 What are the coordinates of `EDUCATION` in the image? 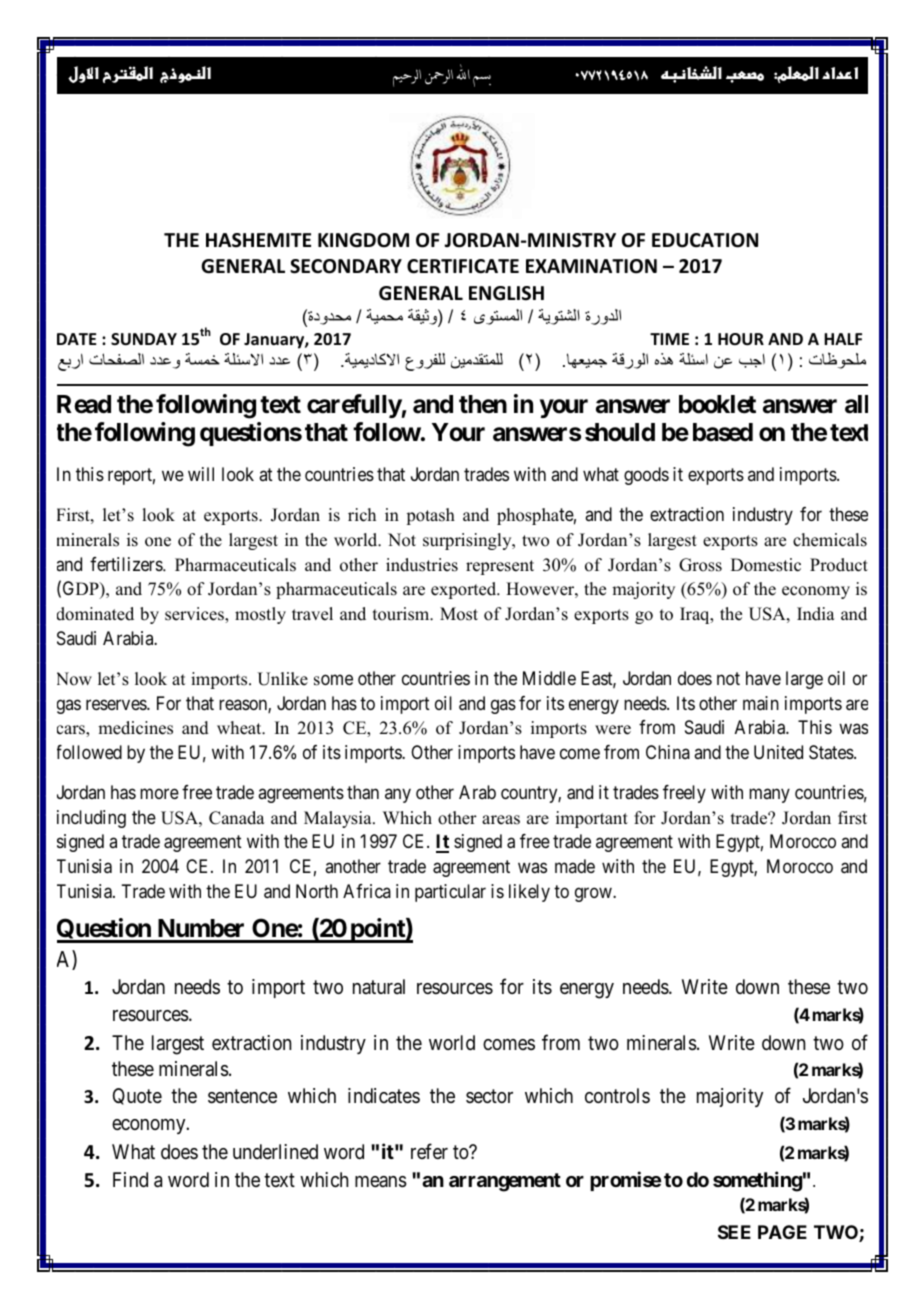 It's located at (705, 240).
